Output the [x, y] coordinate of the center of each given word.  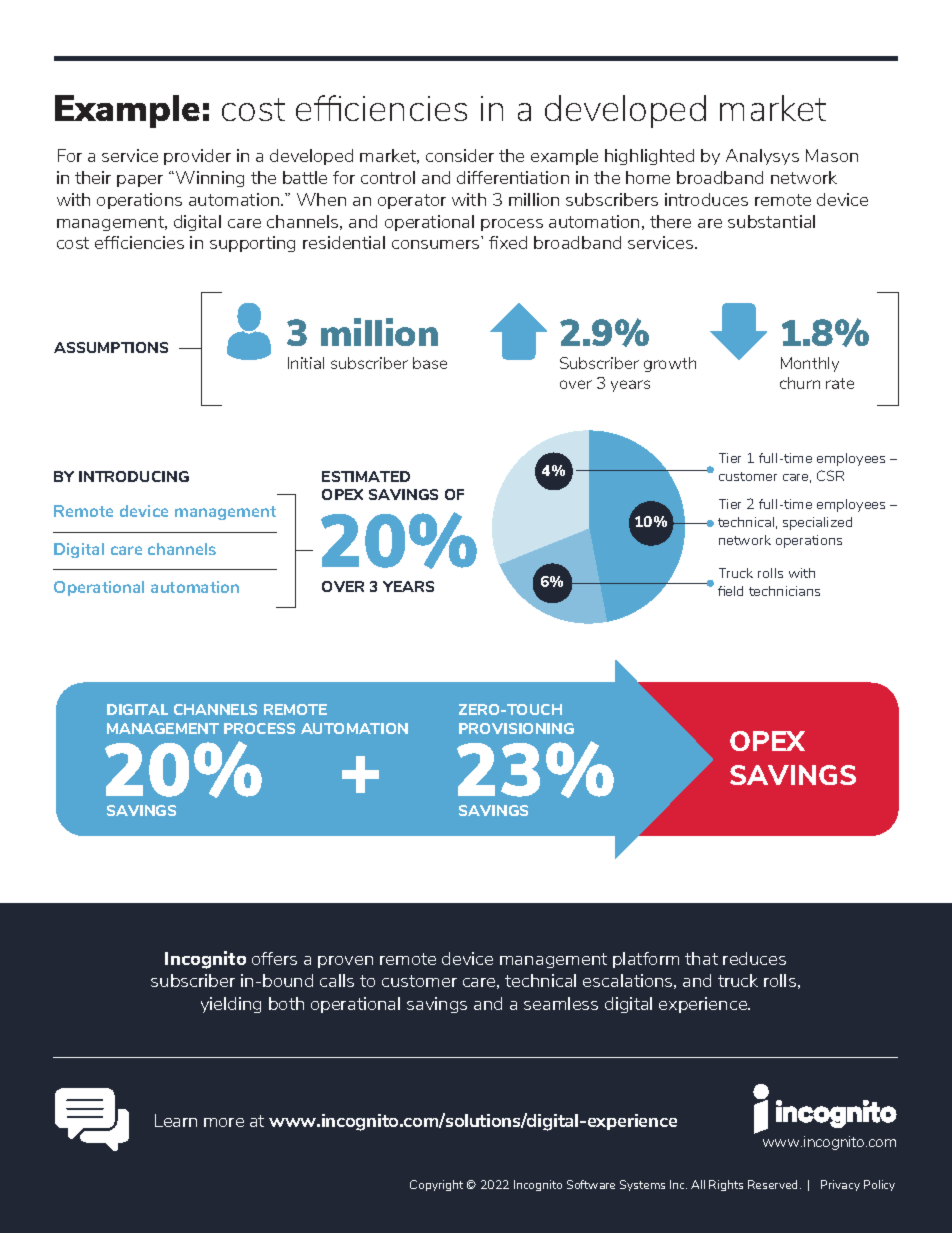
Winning [210, 179]
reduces [754, 958]
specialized [817, 523]
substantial [771, 221]
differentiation [513, 177]
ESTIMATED [366, 476]
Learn [176, 1120]
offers [274, 958]
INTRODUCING [134, 476]
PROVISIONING [516, 728]
